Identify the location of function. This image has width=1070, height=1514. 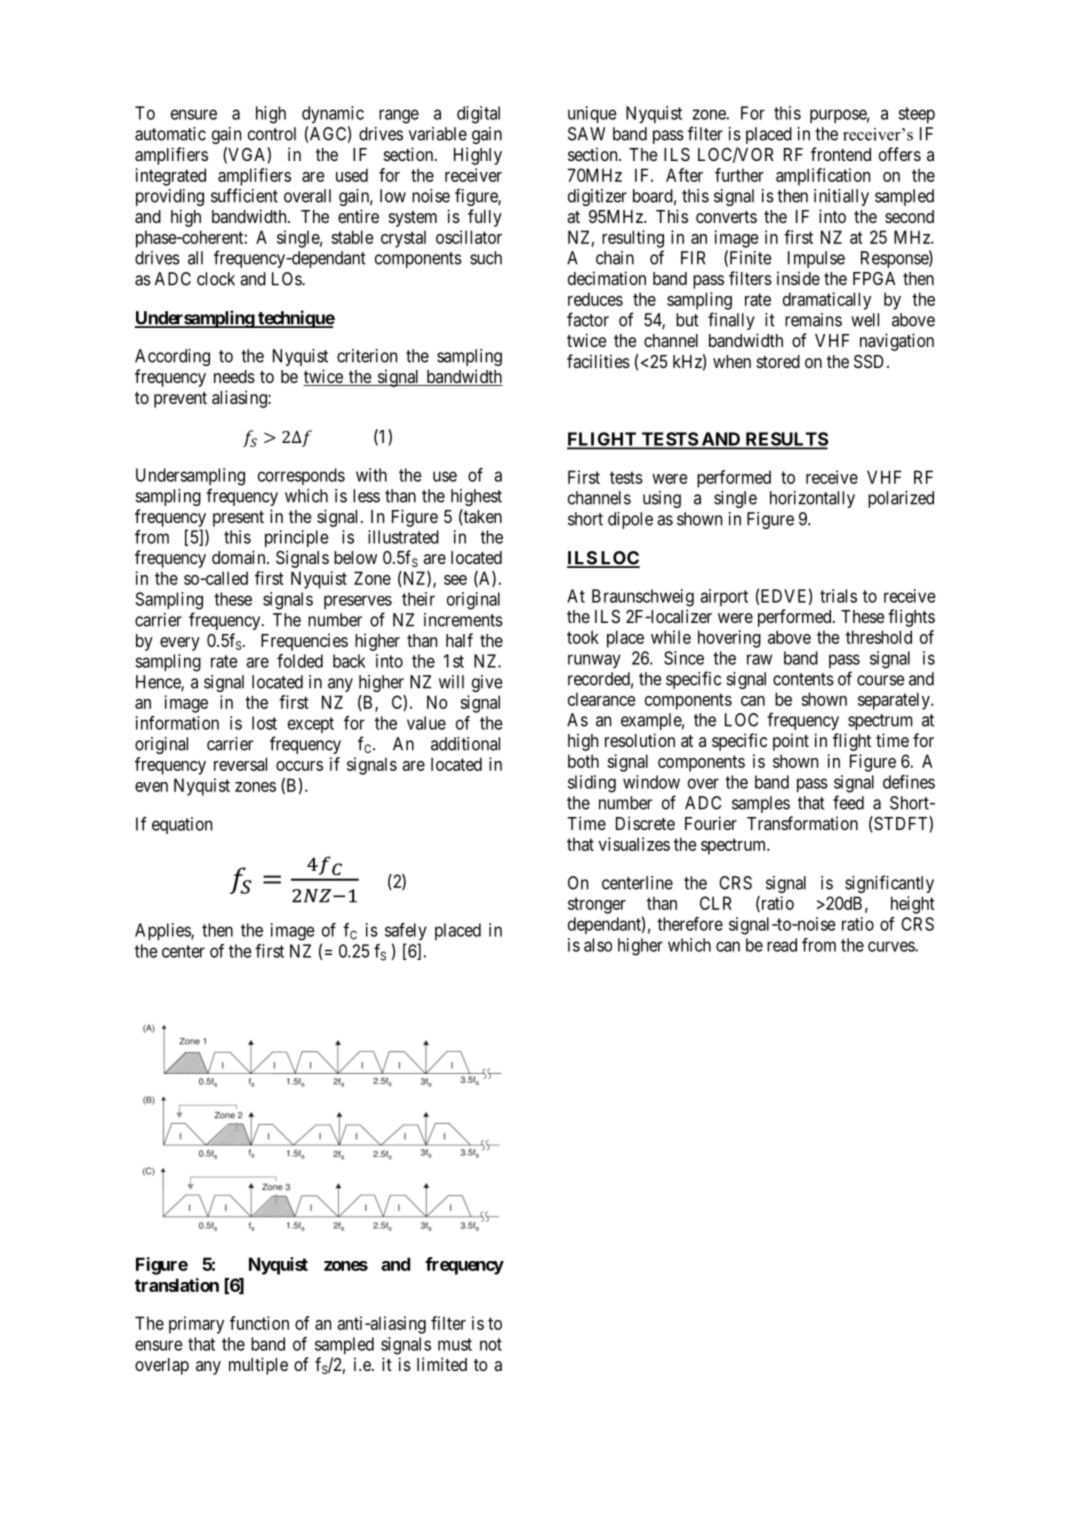
(259, 1323).
